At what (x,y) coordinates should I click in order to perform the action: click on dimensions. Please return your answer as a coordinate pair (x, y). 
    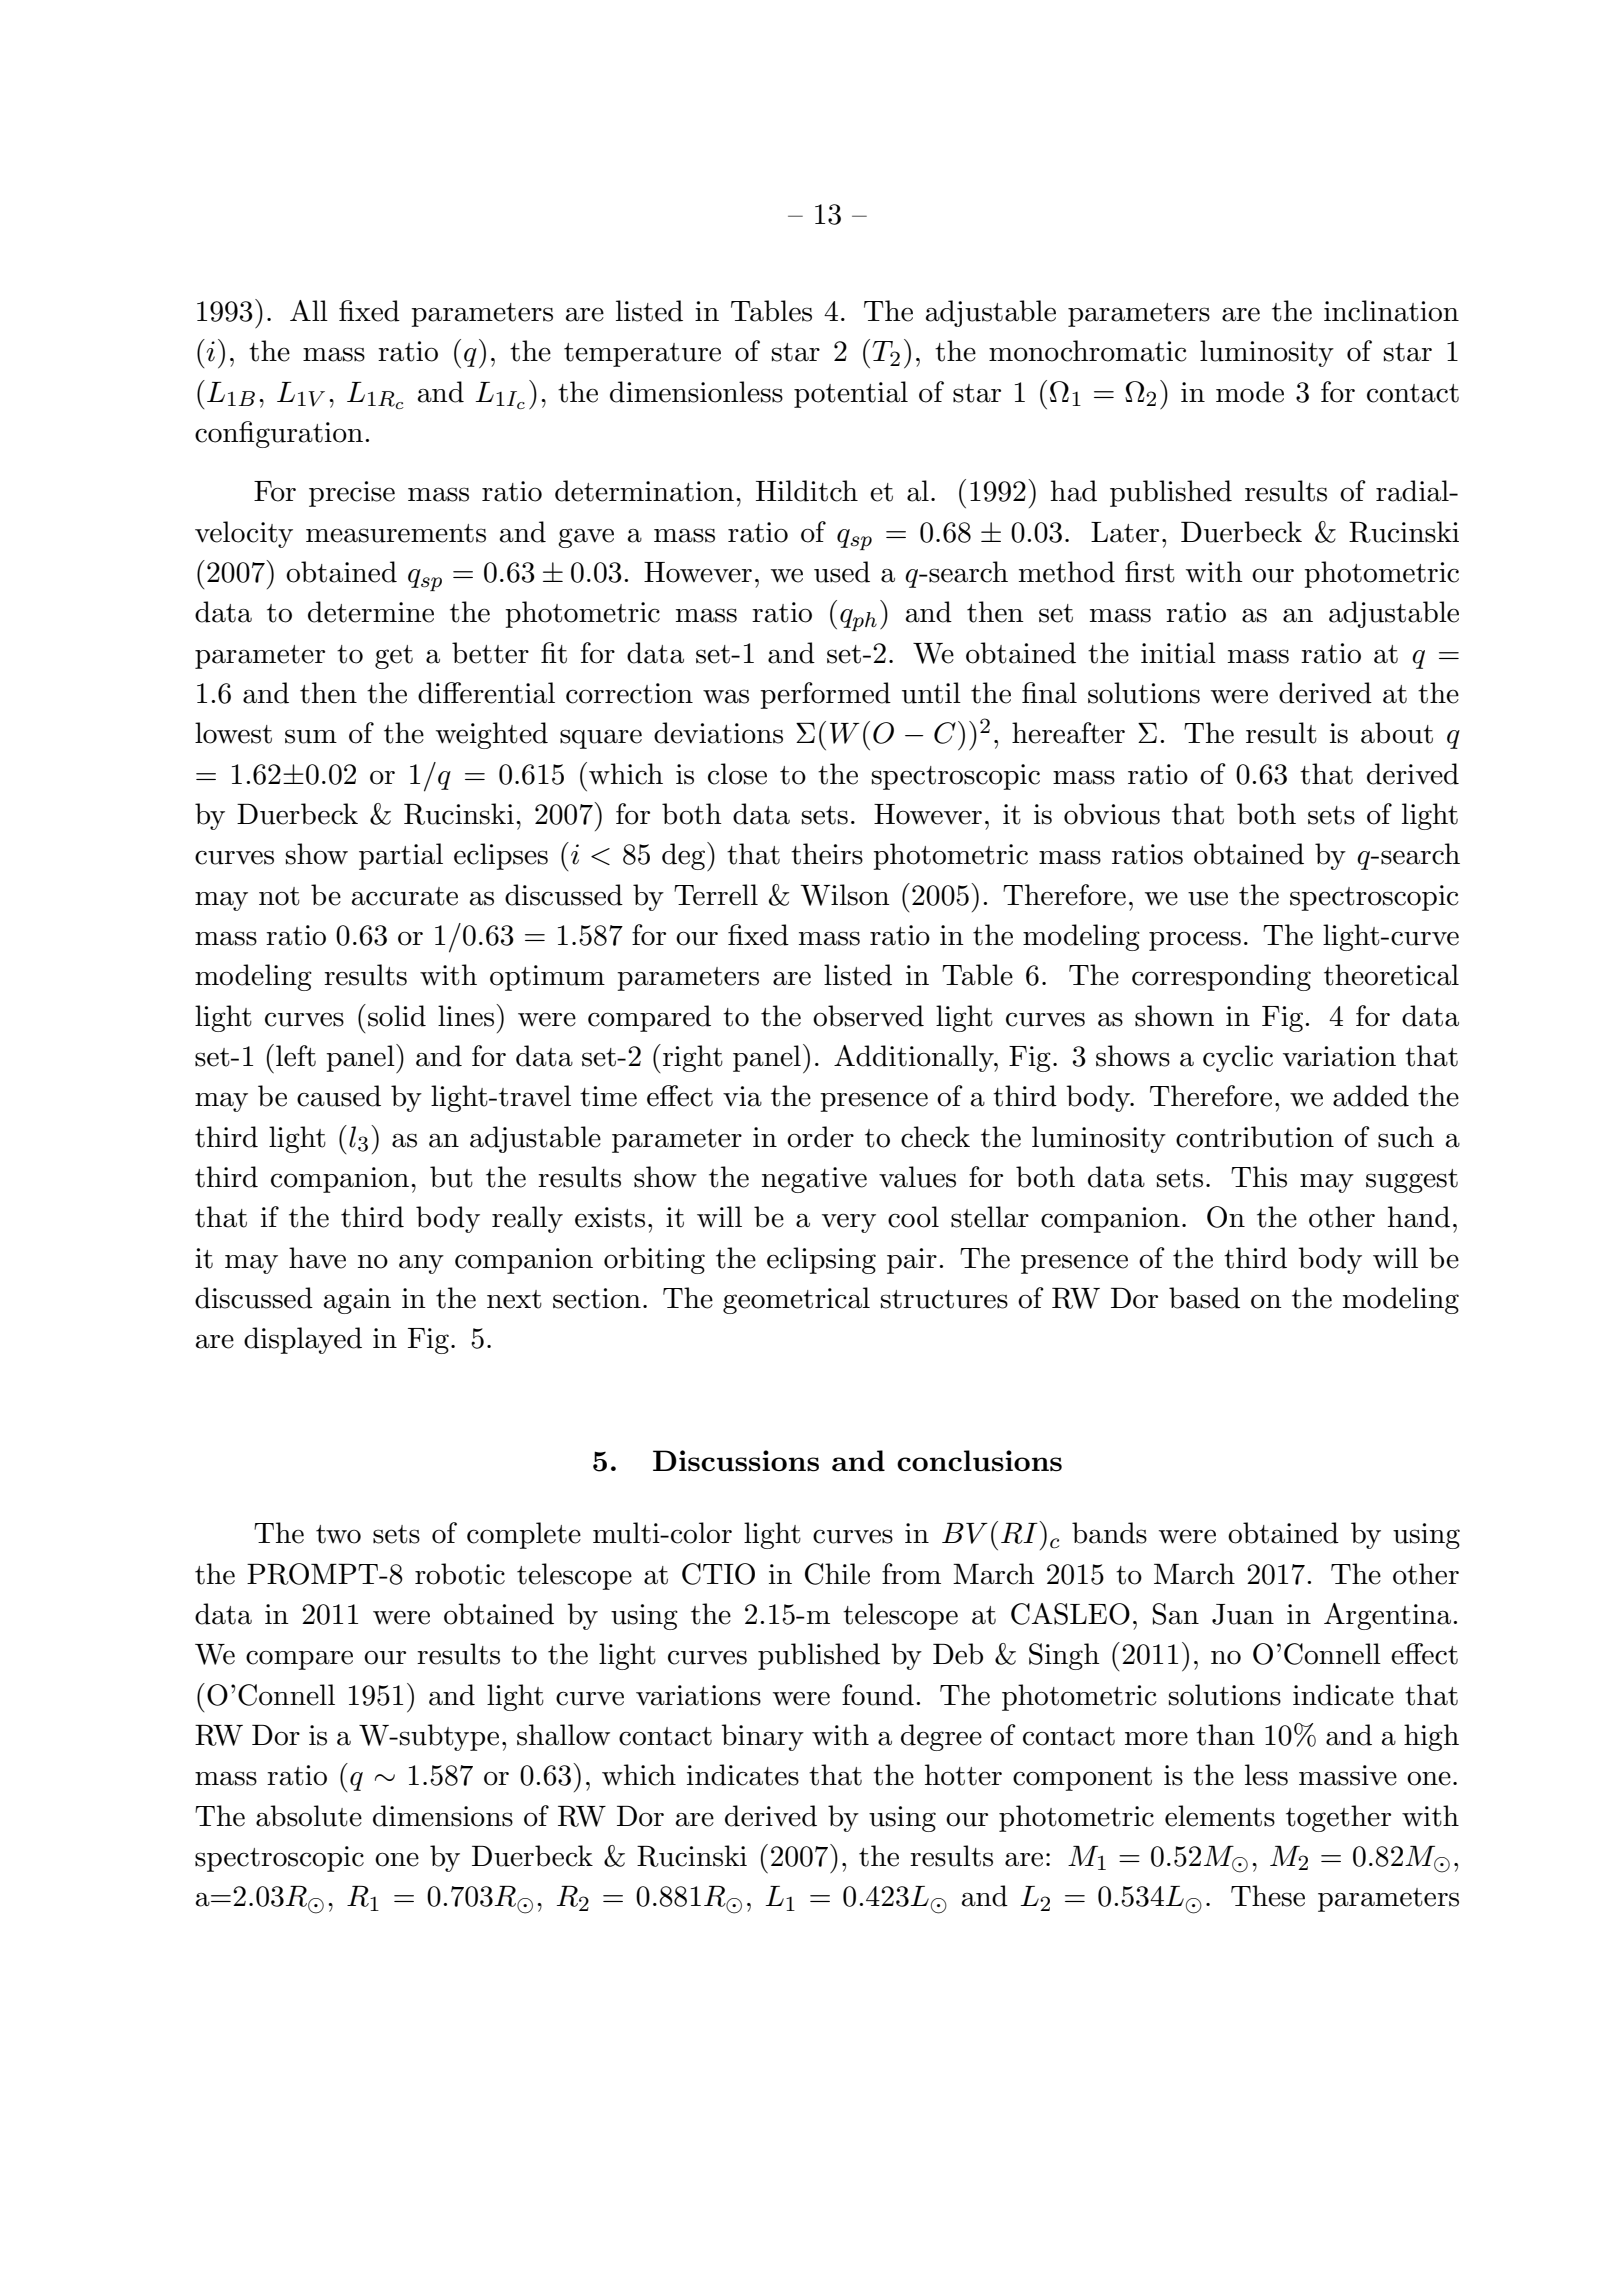
    Looking at the image, I should click on (443, 1816).
